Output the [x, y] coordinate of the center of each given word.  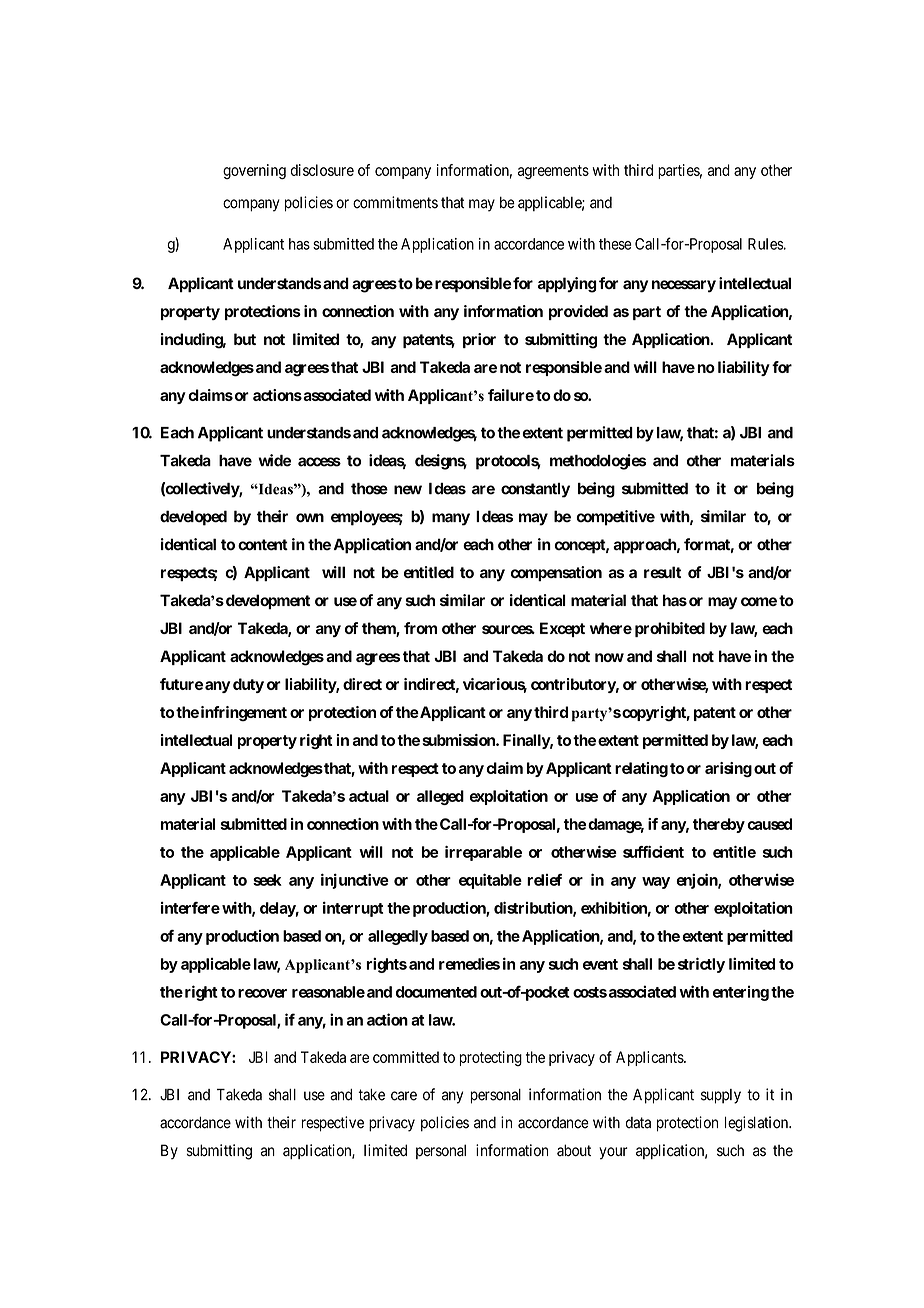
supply [721, 1096]
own [310, 518]
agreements [553, 172]
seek [267, 880]
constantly [535, 490]
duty [248, 685]
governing [254, 171]
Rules [766, 244]
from [420, 628]
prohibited [670, 629]
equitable [490, 881]
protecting [490, 1058]
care [404, 1096]
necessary [684, 286]
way [656, 883]
